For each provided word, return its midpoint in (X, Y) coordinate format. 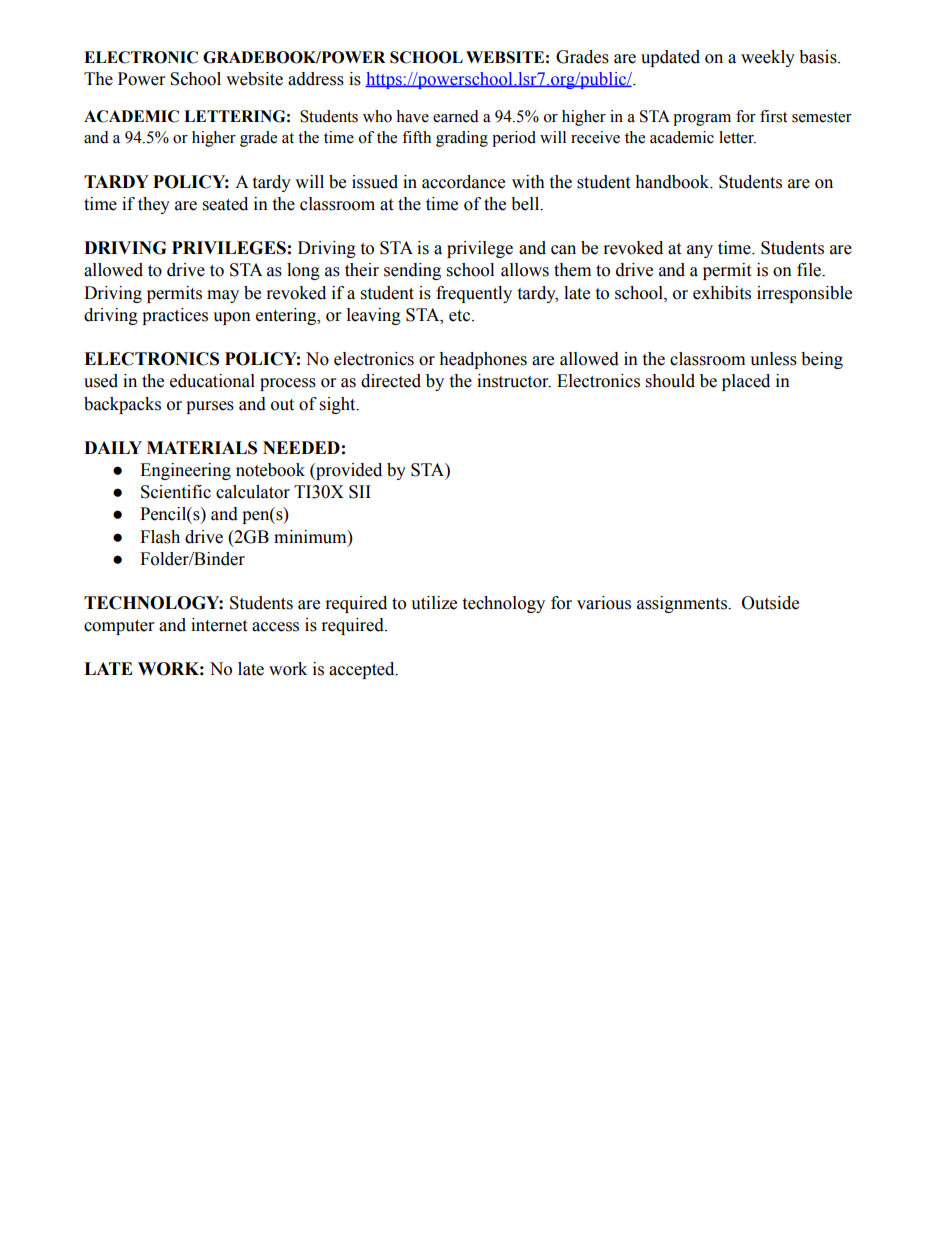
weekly (768, 58)
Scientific (176, 492)
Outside (770, 603)
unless (773, 359)
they (154, 205)
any (700, 251)
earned (456, 116)
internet (219, 625)
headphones (483, 360)
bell (526, 204)
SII (360, 492)
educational (212, 381)
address (316, 79)
